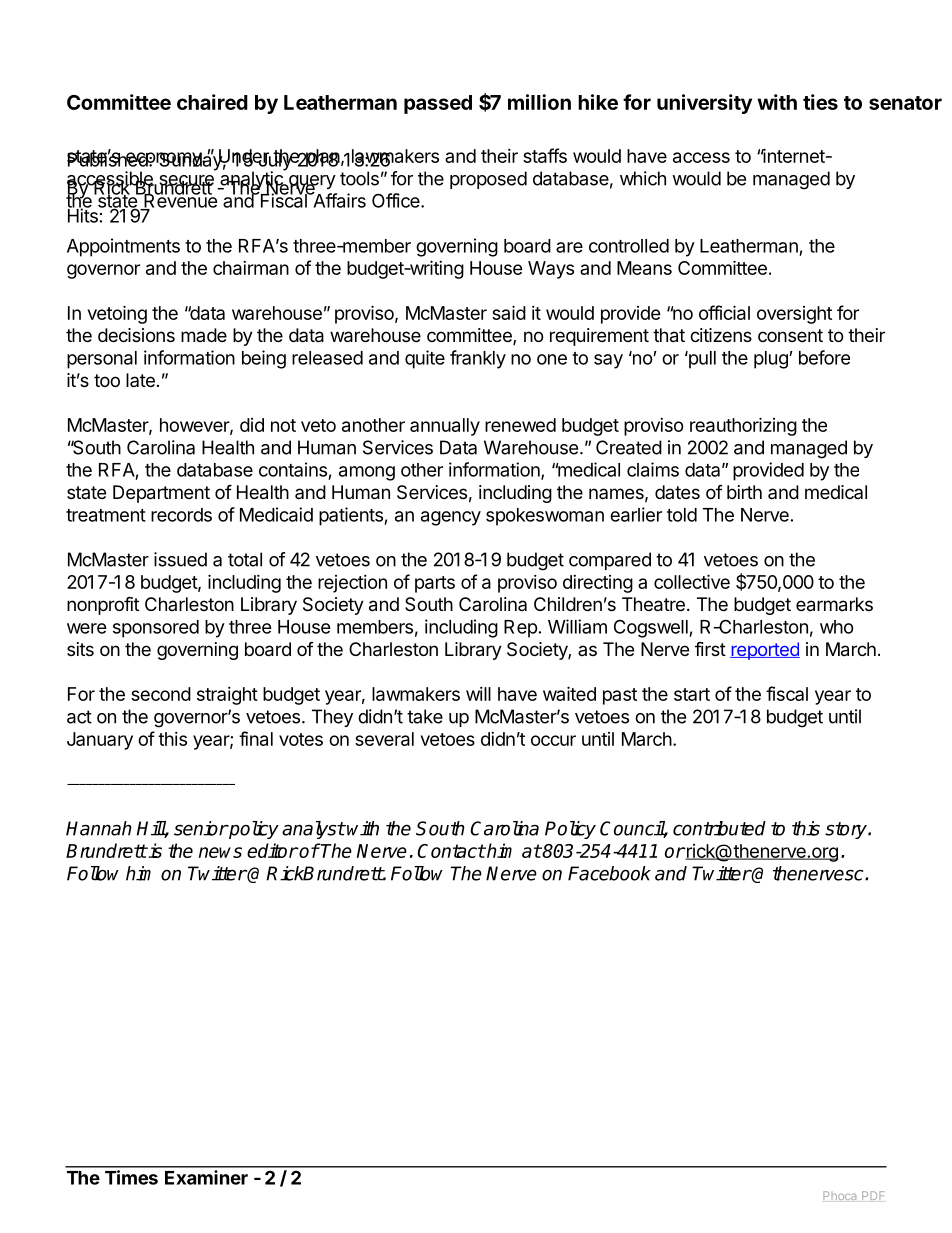 This screenshot has width=952, height=1233. Describe the element at coordinates (131, 1177) in the screenshot. I see `Times` at that location.
